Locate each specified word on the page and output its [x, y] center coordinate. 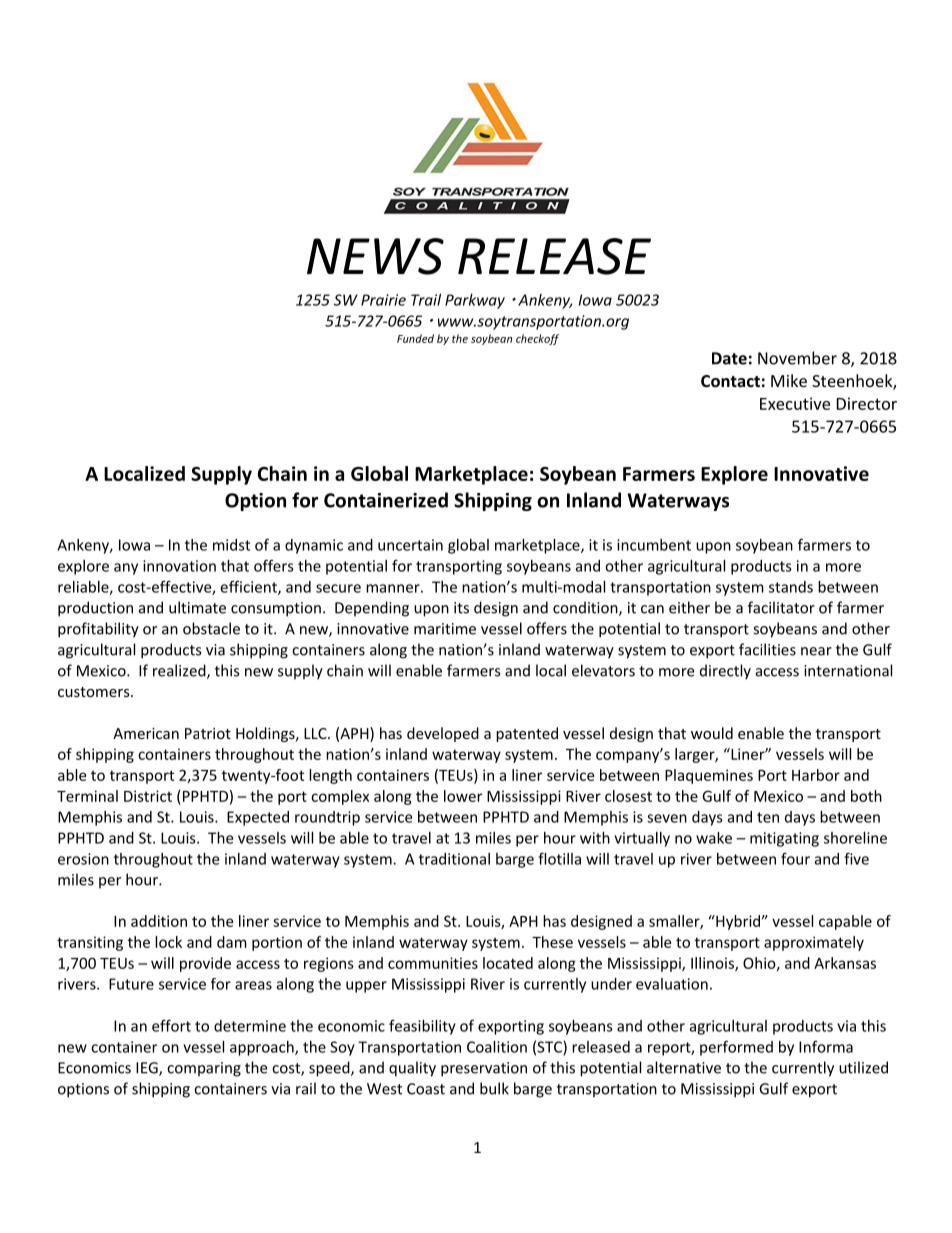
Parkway [475, 301]
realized [180, 671]
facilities [767, 649]
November [797, 358]
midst [231, 545]
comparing [204, 1069]
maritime [445, 629]
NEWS [375, 256]
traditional [454, 859]
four [795, 858]
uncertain [410, 545]
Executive [795, 403]
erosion [83, 859]
